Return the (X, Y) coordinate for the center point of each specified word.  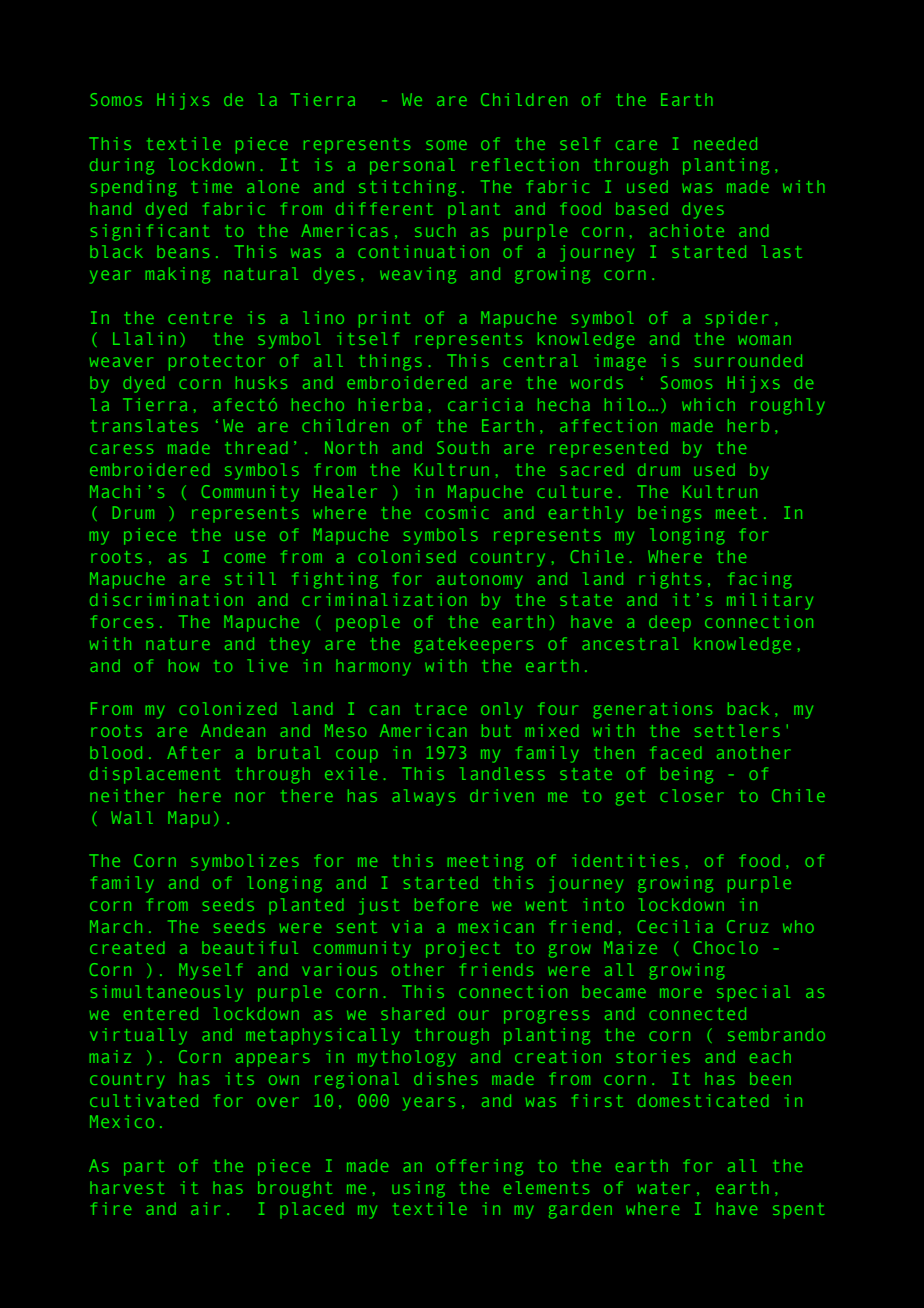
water (664, 1188)
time (212, 186)
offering (479, 1167)
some (446, 145)
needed (725, 143)
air (205, 1208)
